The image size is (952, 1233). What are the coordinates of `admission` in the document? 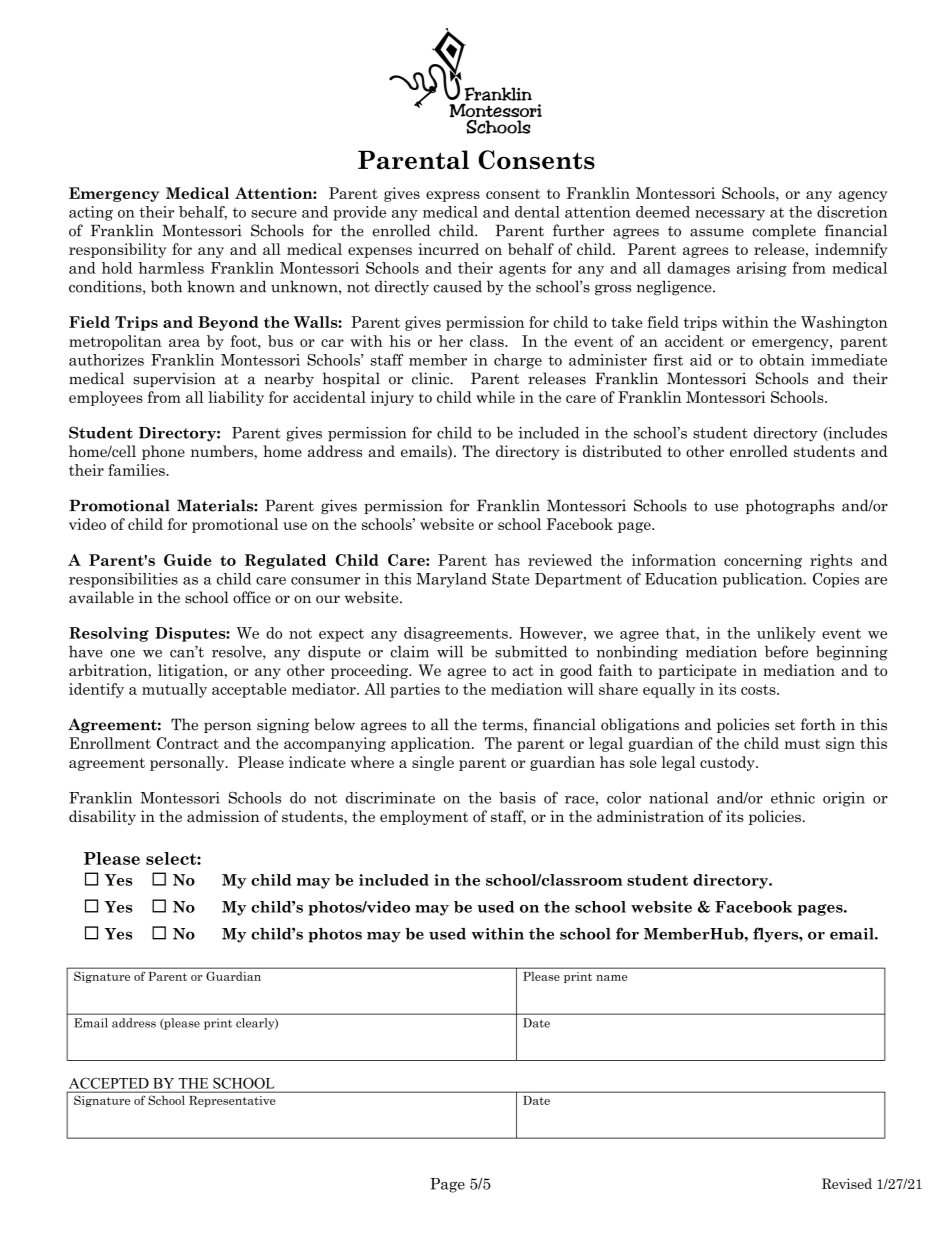 It's located at (223, 816).
